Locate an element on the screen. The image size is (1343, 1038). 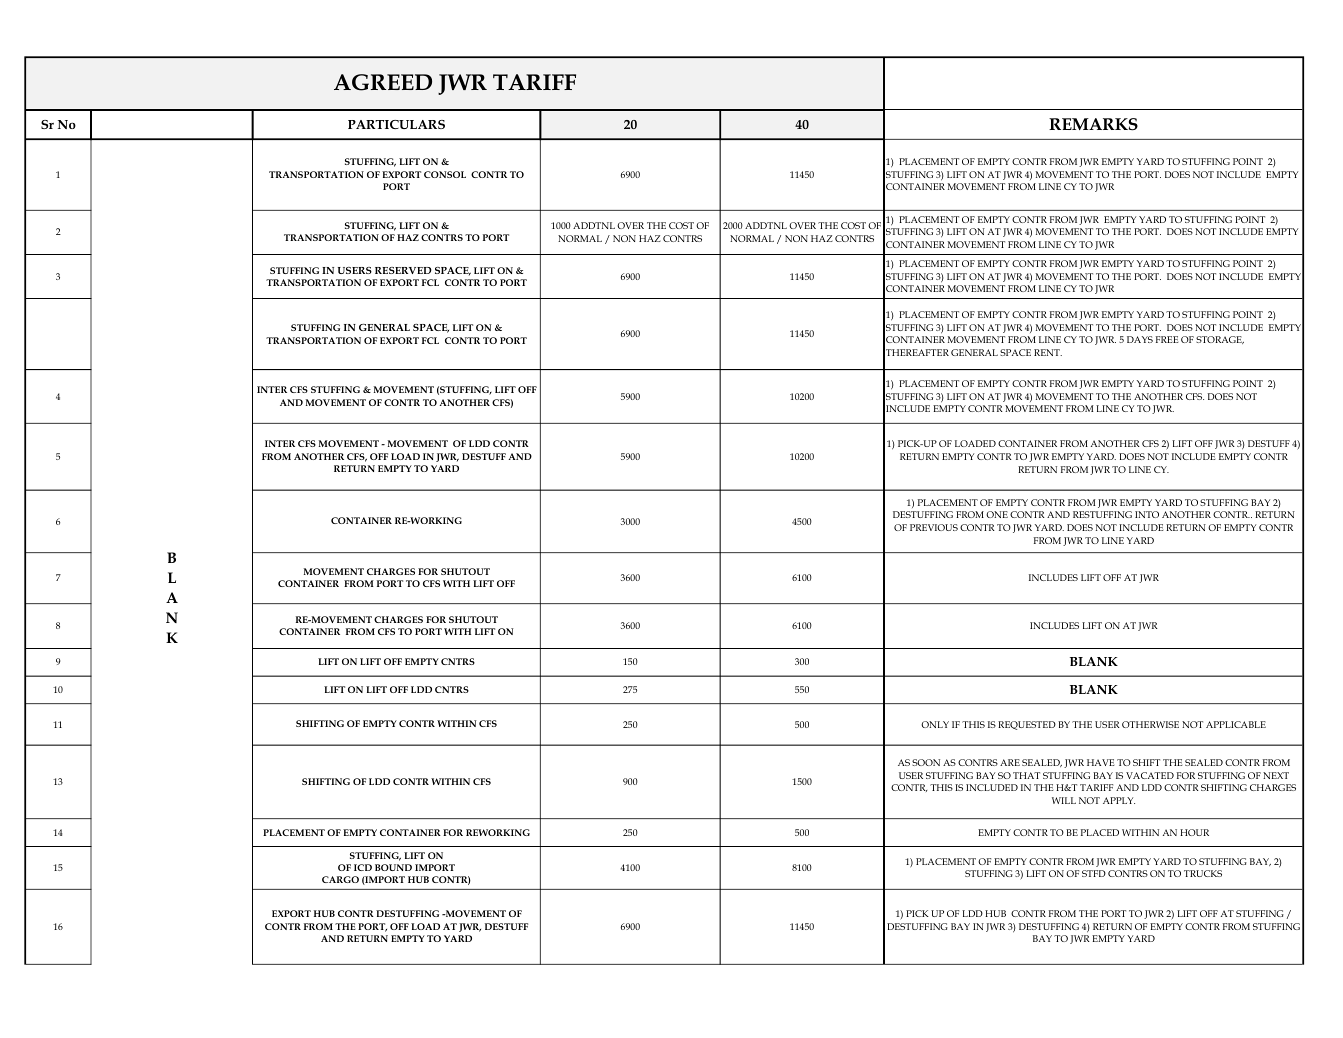
DAYS is located at coordinates (1140, 339).
